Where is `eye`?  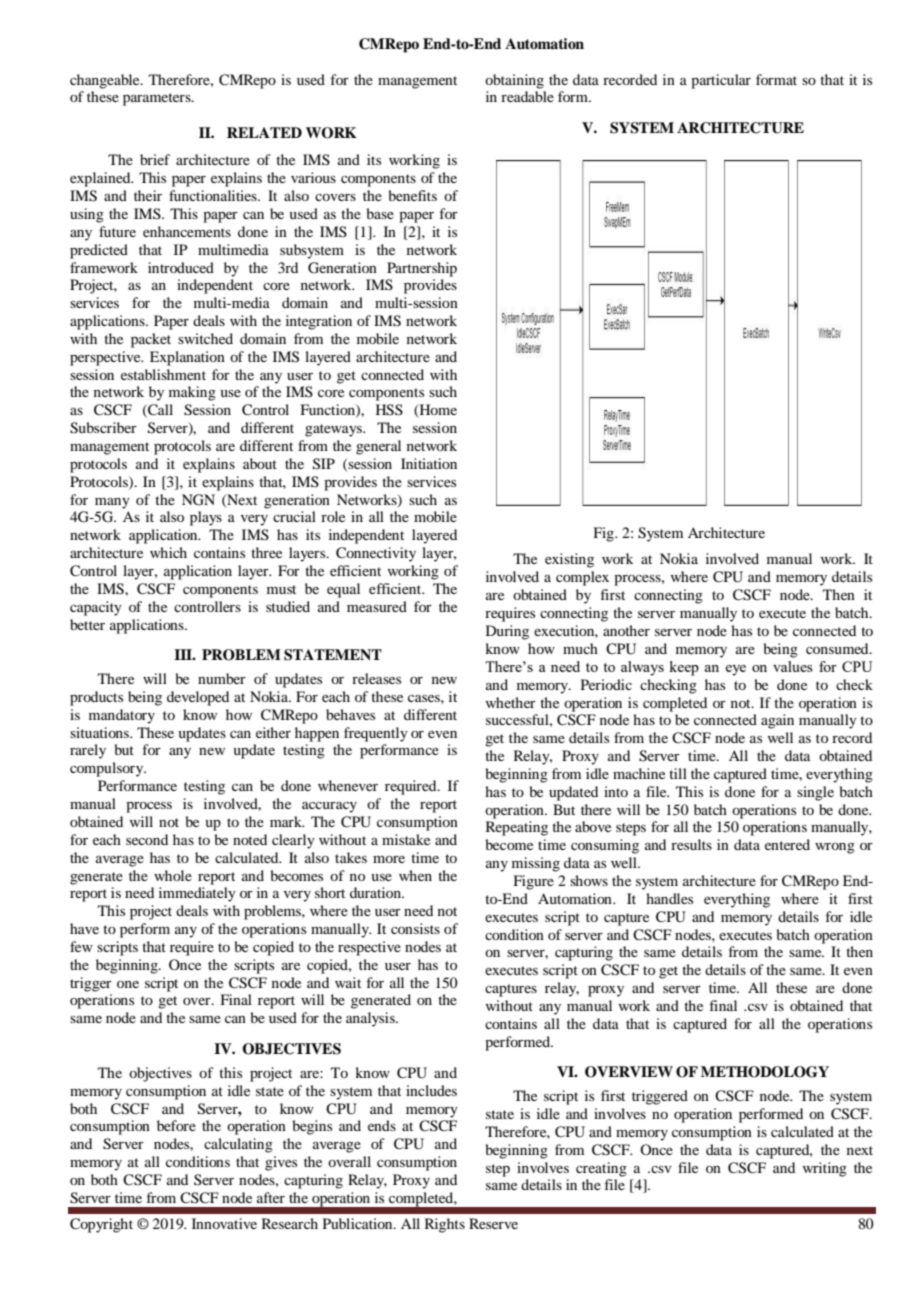 eye is located at coordinates (735, 670).
